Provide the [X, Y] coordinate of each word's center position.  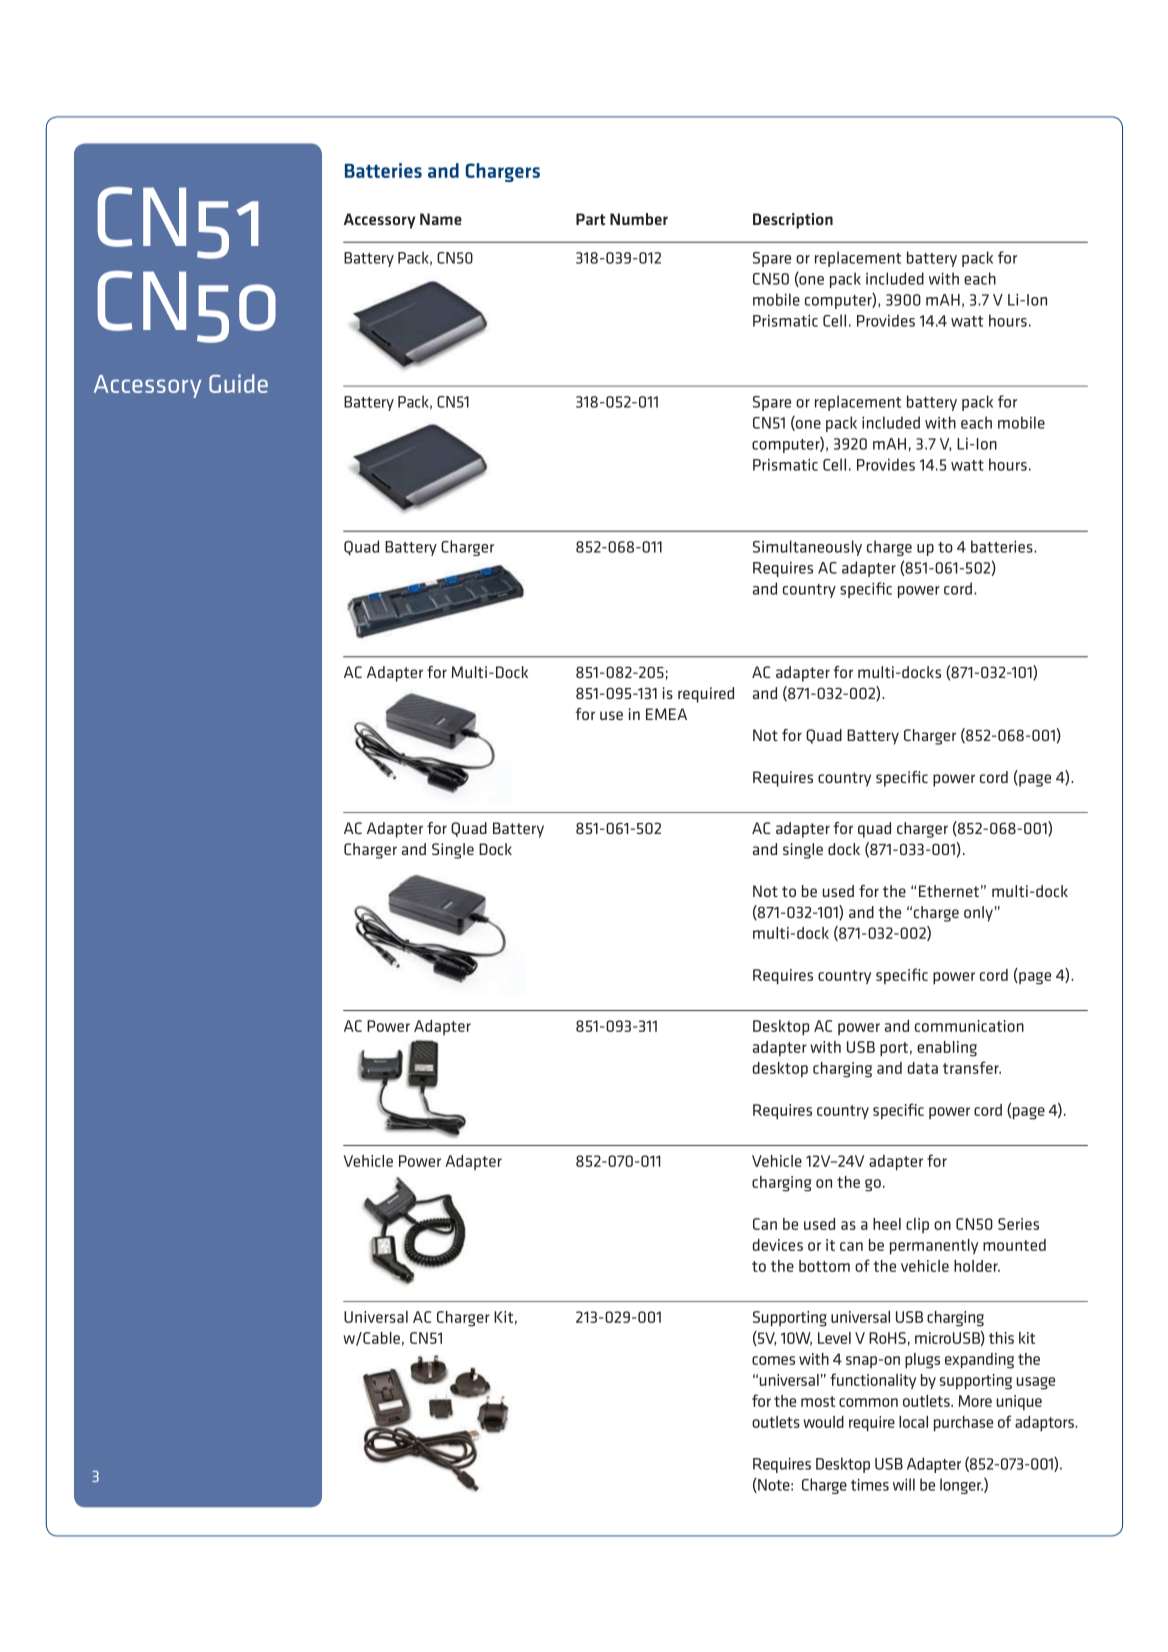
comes [773, 1360]
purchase [963, 1424]
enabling [947, 1049]
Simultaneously [807, 548]
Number [639, 219]
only [978, 914]
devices [778, 1245]
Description [793, 221]
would [823, 1422]
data [923, 1068]
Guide [238, 383]
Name [441, 219]
